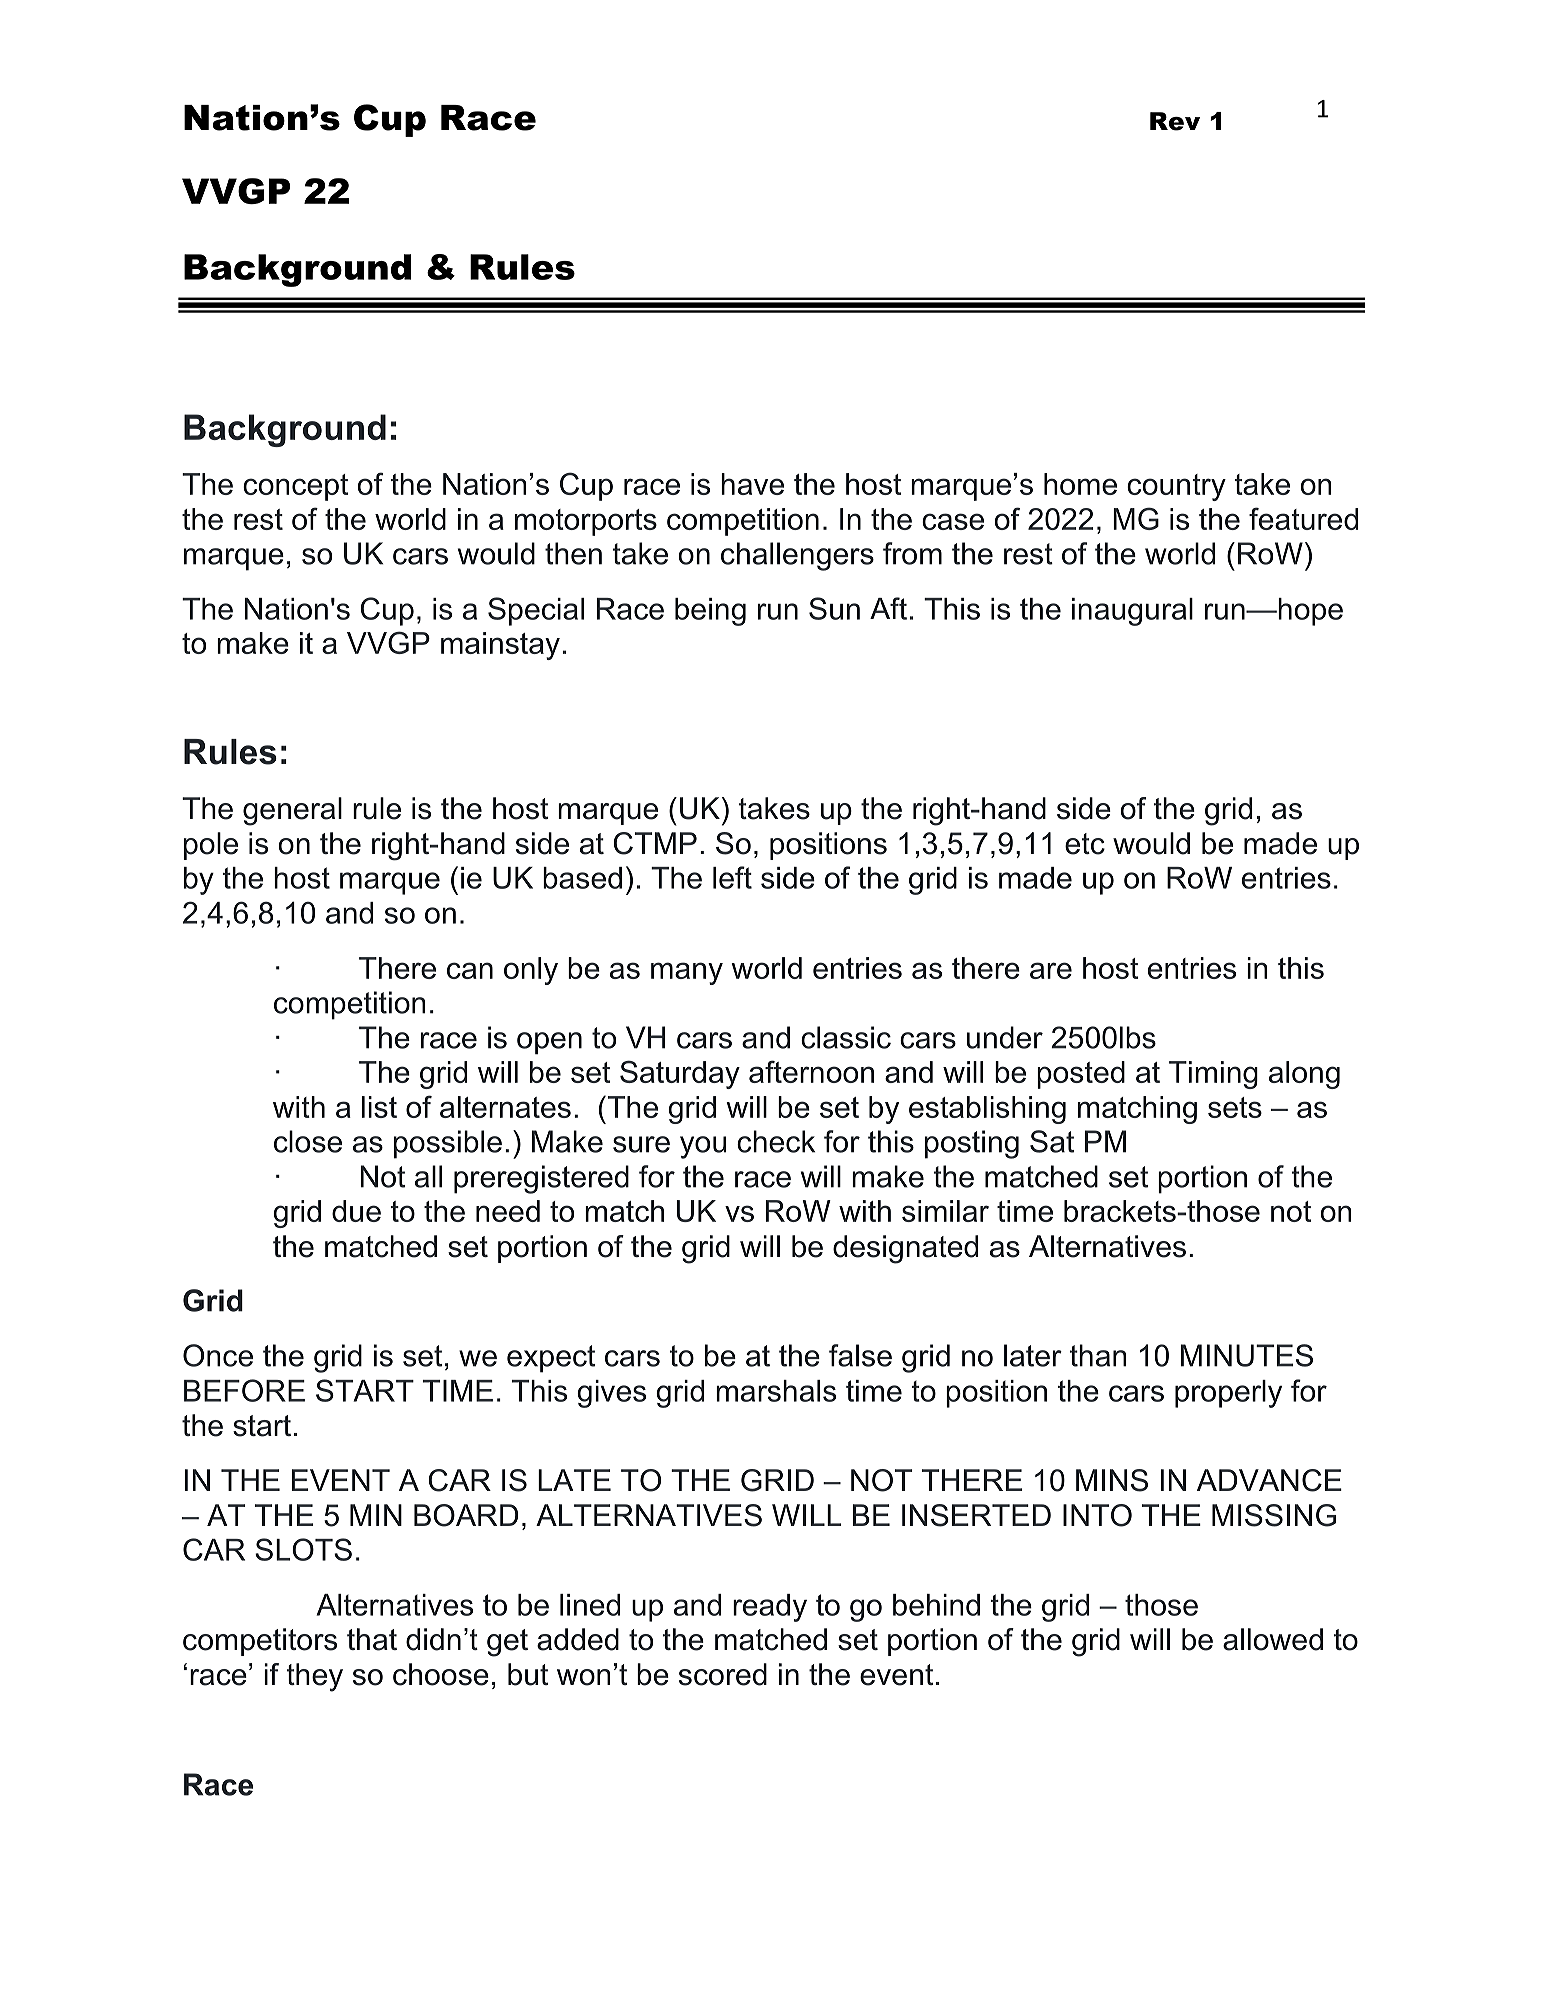 This image has height=1996, width=1542. Describe the element at coordinates (1176, 487) in the image. I see `country` at that location.
